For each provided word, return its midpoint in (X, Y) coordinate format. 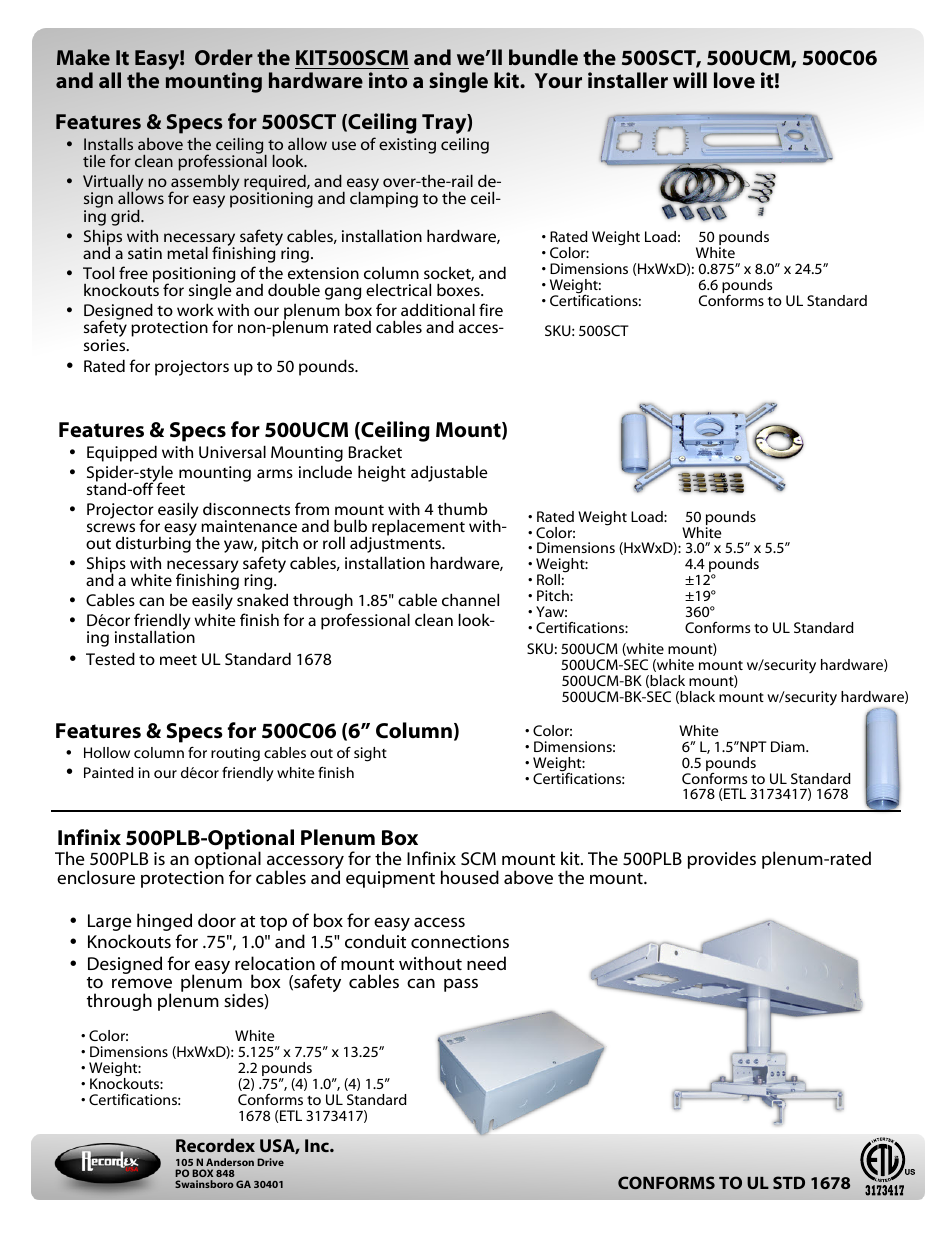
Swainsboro (204, 1184)
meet (178, 660)
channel (470, 599)
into (388, 80)
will (690, 80)
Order (224, 57)
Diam (789, 746)
